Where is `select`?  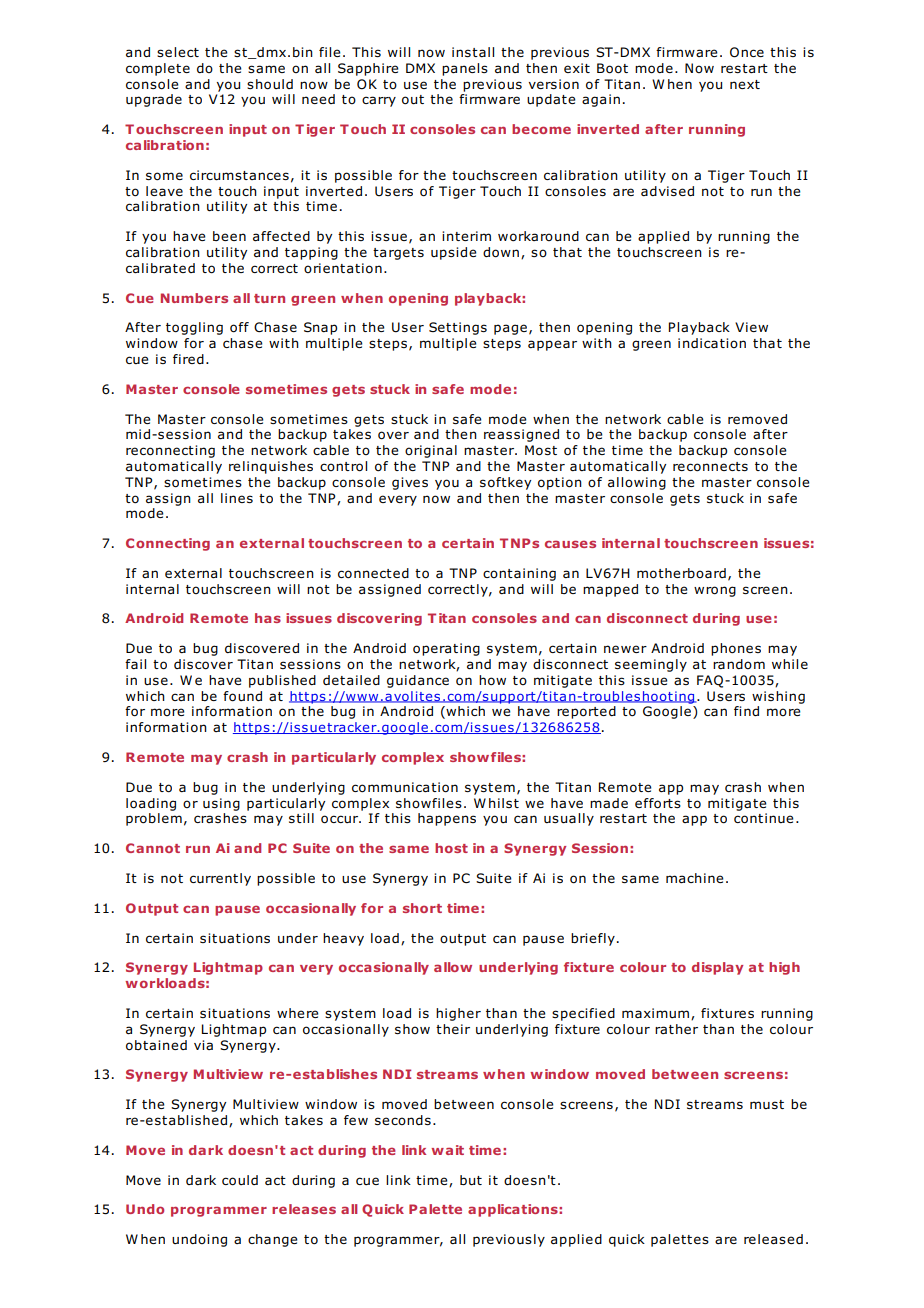 select is located at coordinates (178, 52).
